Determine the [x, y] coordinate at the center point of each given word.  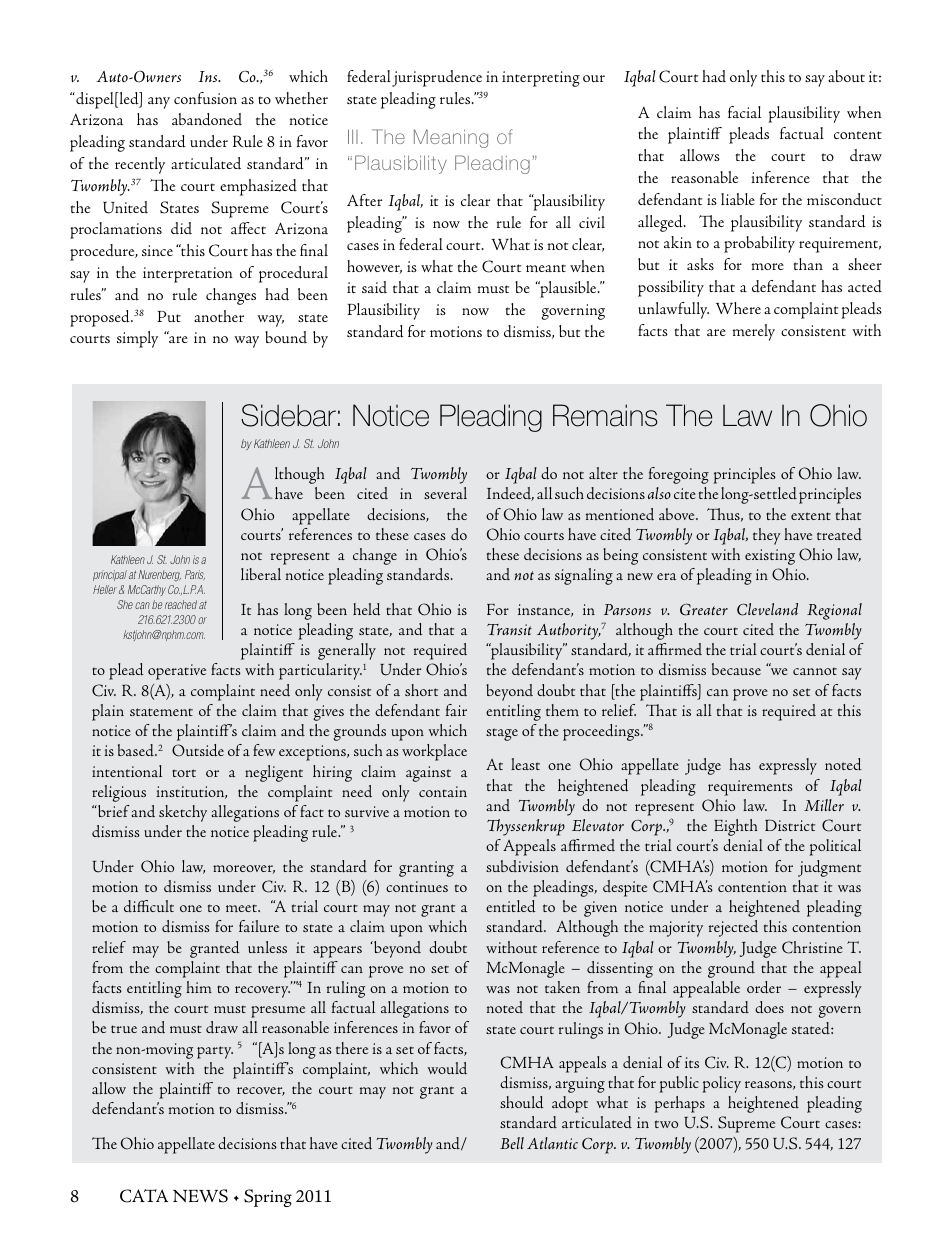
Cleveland [767, 609]
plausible [568, 289]
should [522, 1102]
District [790, 825]
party [215, 1052]
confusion [205, 98]
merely [754, 332]
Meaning [451, 138]
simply [137, 339]
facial [744, 112]
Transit [509, 629]
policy [721, 1084]
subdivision [522, 866]
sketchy [183, 813]
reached [181, 604]
